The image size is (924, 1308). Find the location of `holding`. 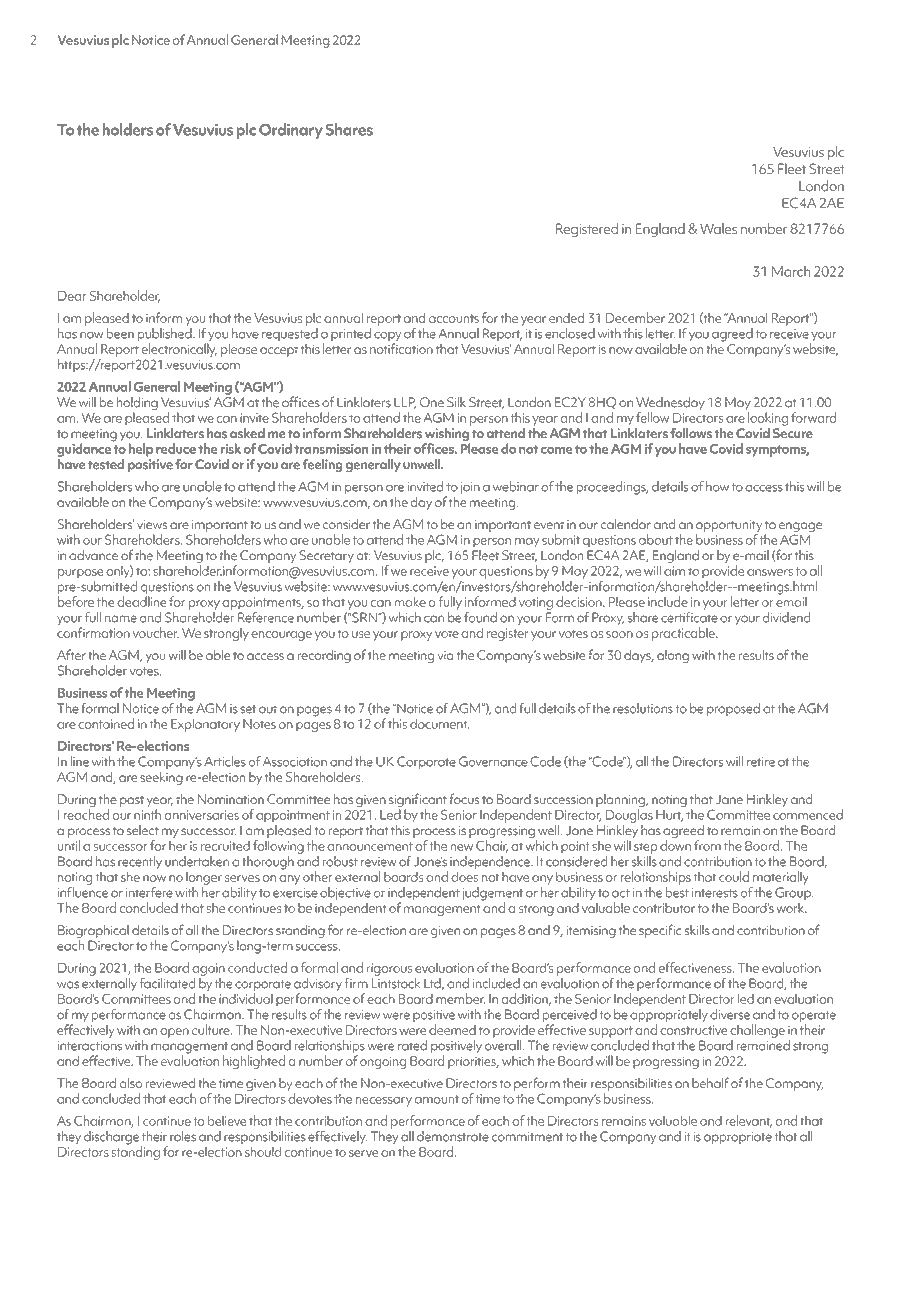

holding is located at coordinates (137, 405).
